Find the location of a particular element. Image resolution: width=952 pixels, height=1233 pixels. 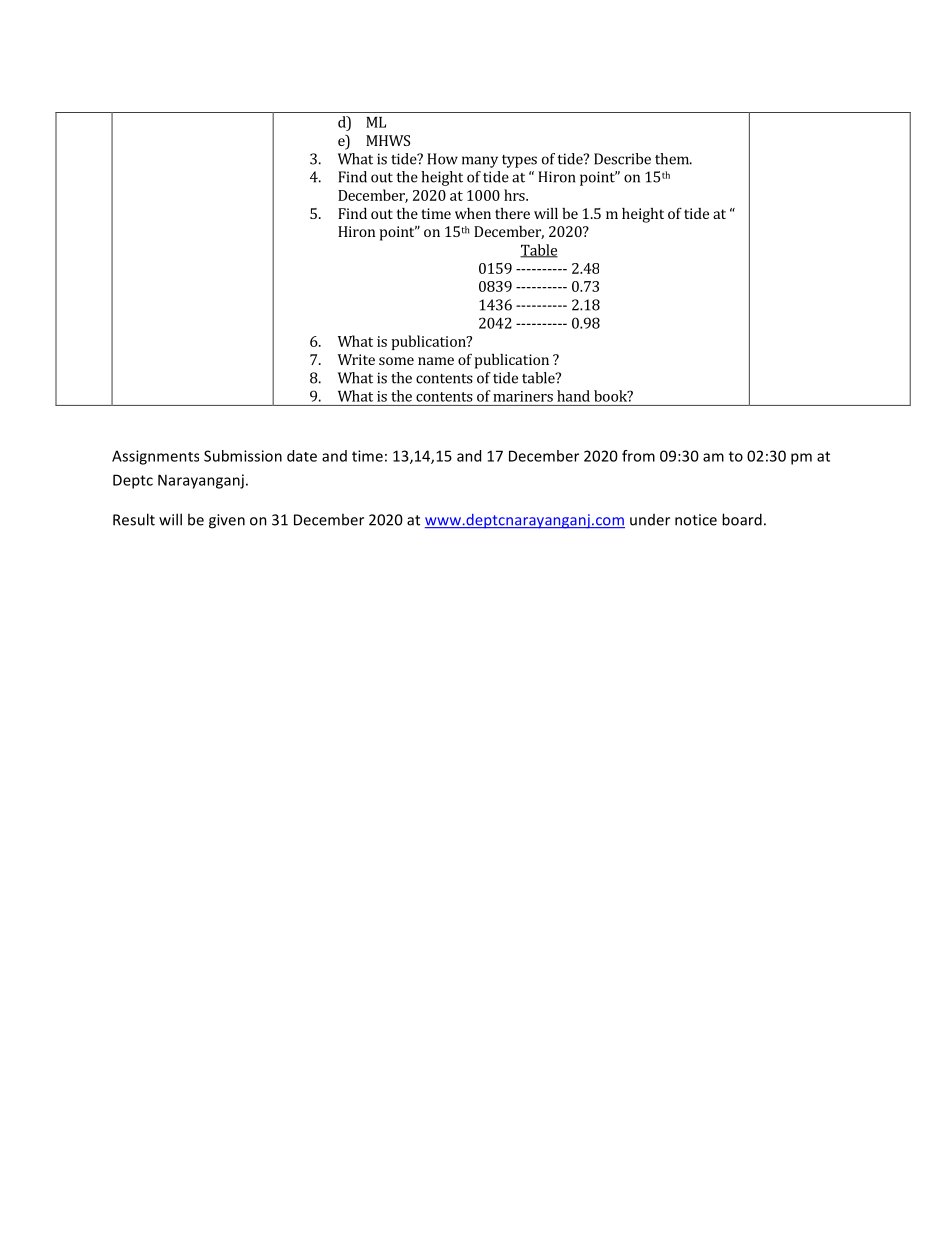

some is located at coordinates (396, 361).
